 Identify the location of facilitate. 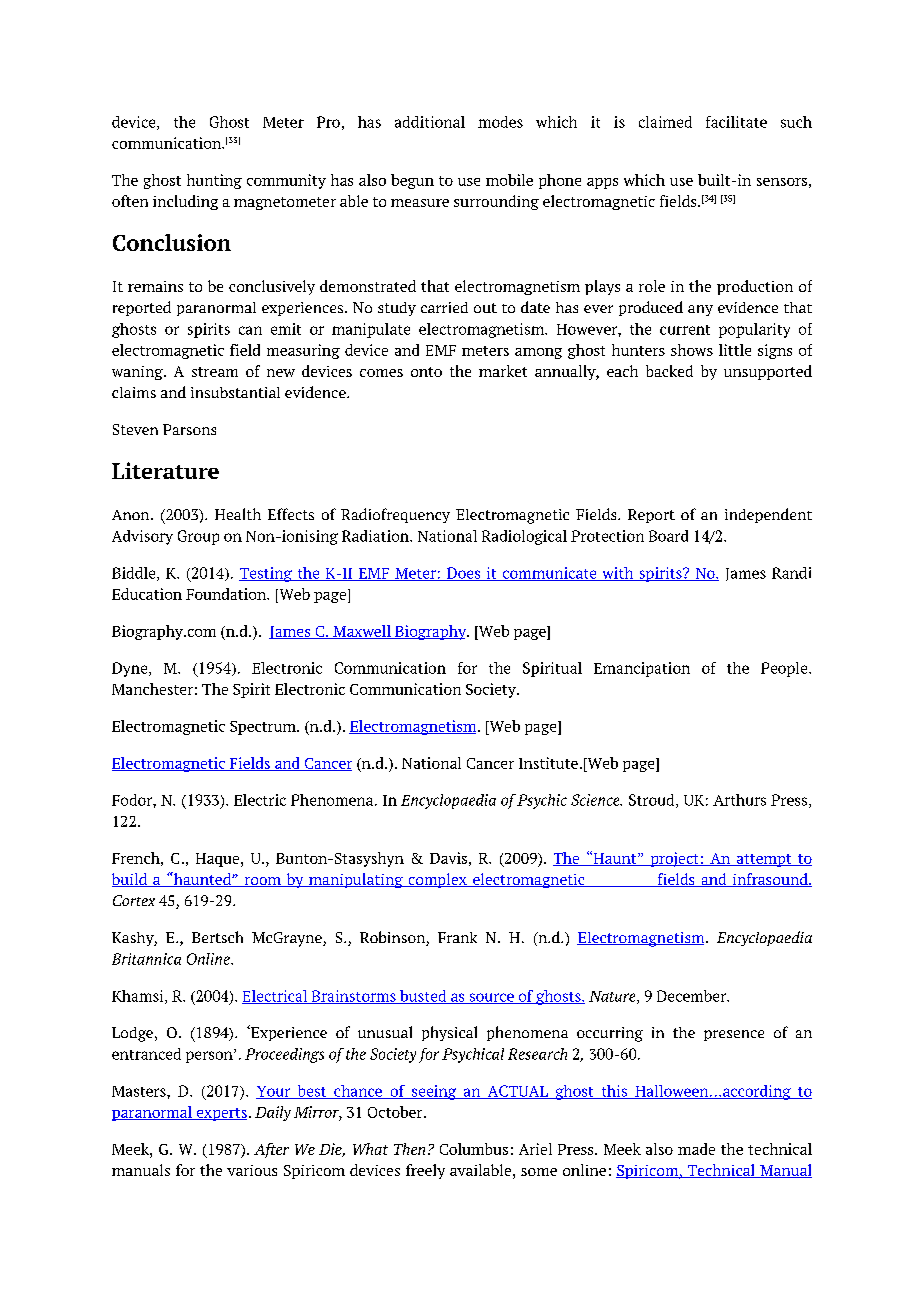
(736, 122).
